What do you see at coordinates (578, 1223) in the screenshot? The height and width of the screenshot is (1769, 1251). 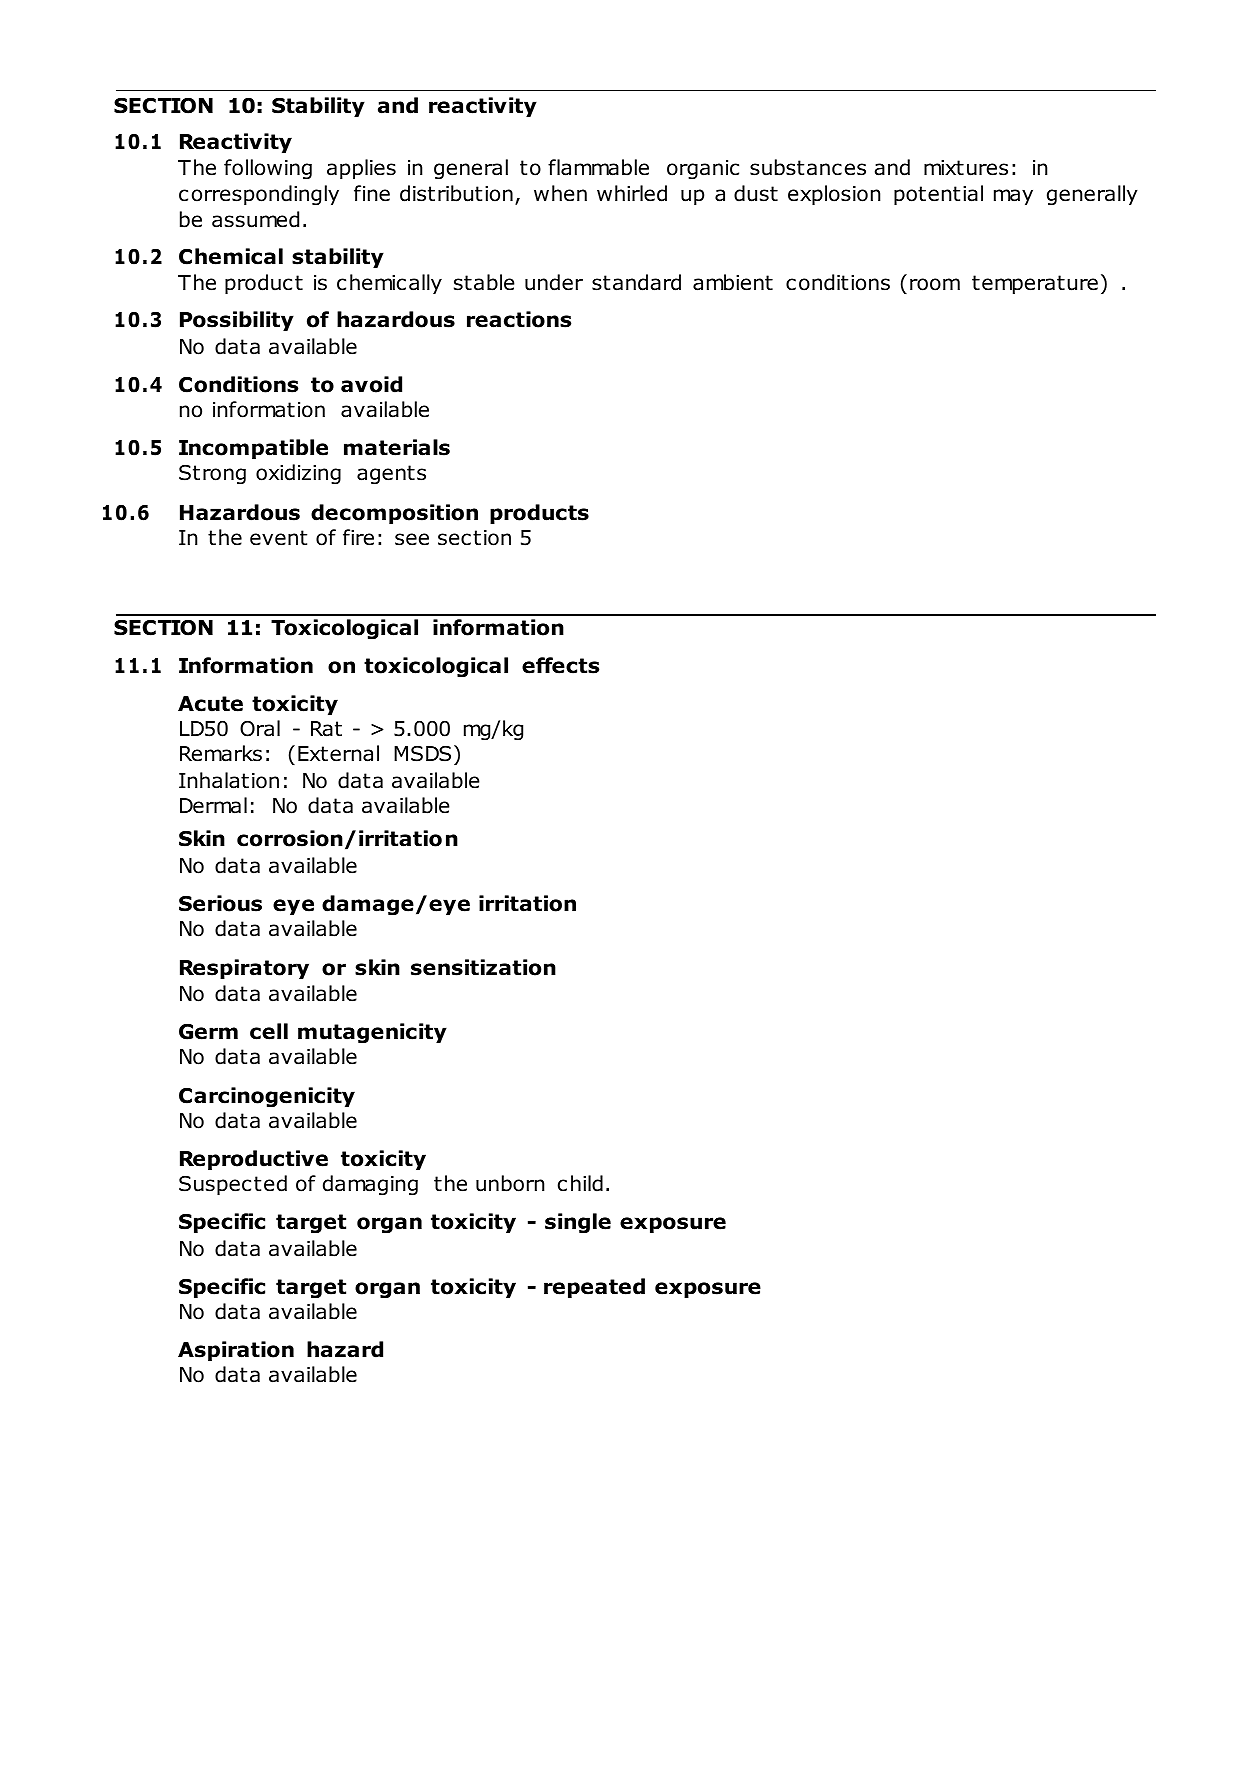 I see `single` at bounding box center [578, 1223].
